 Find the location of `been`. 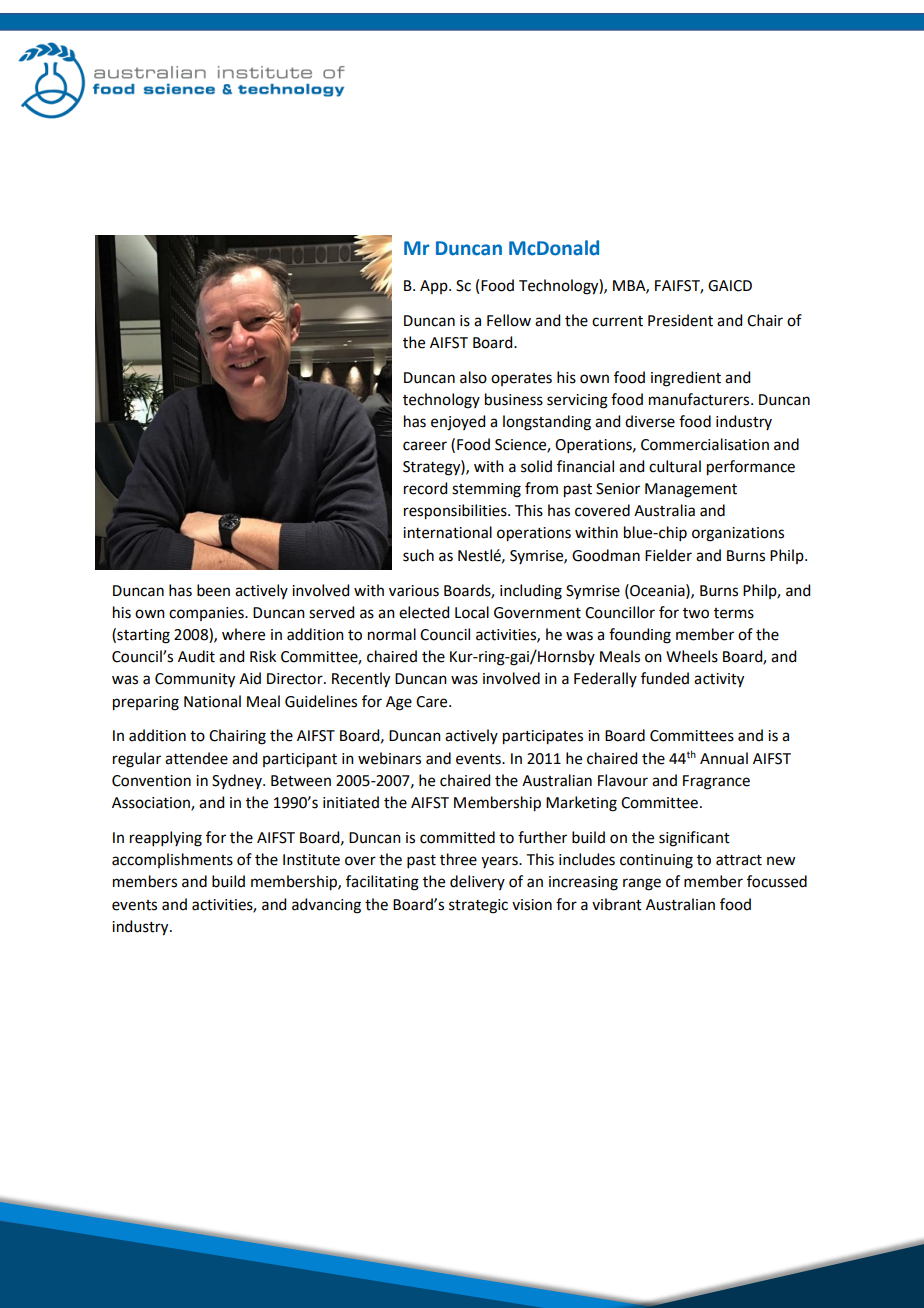

been is located at coordinates (213, 590).
